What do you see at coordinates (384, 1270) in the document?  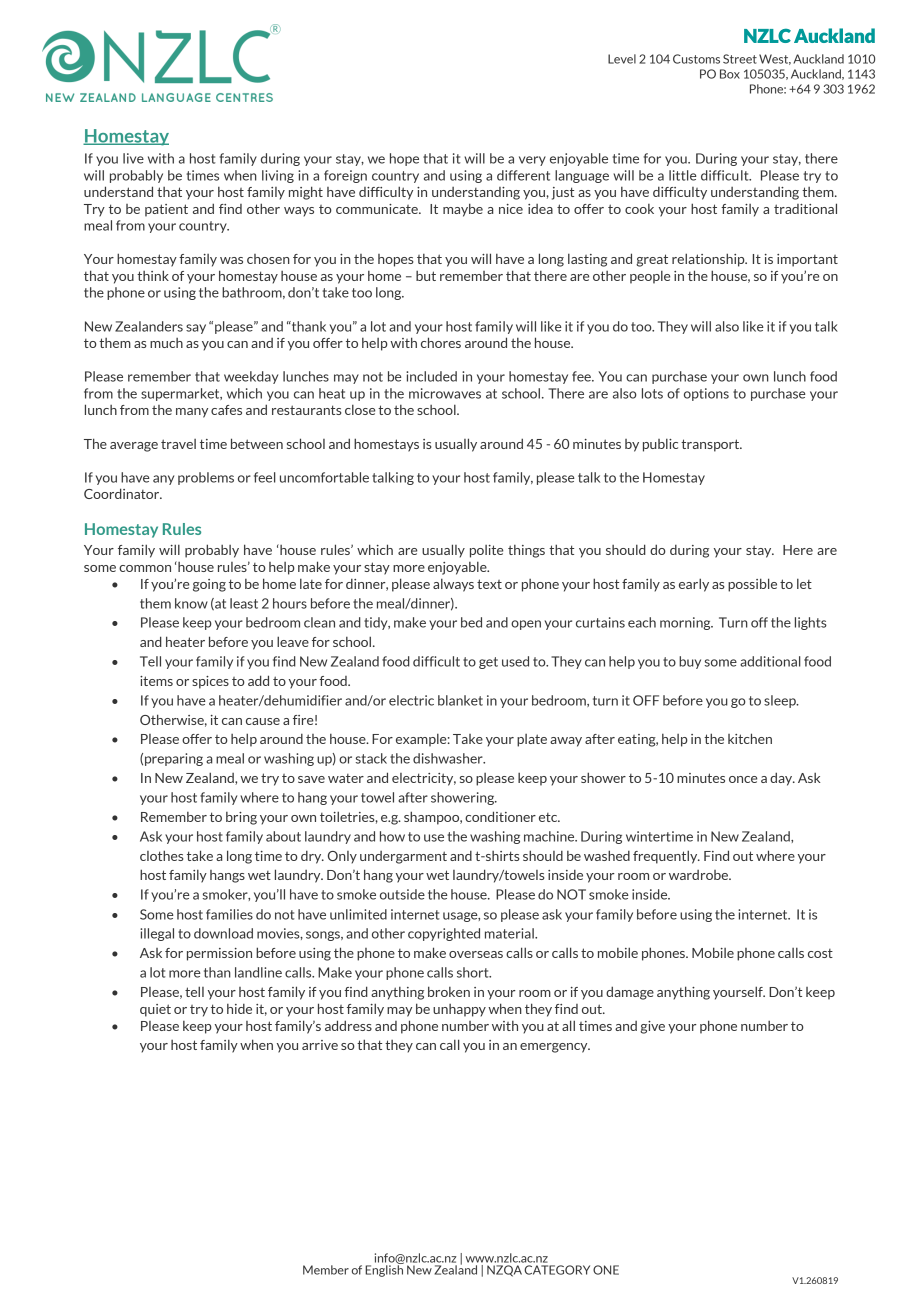 I see `English` at bounding box center [384, 1270].
